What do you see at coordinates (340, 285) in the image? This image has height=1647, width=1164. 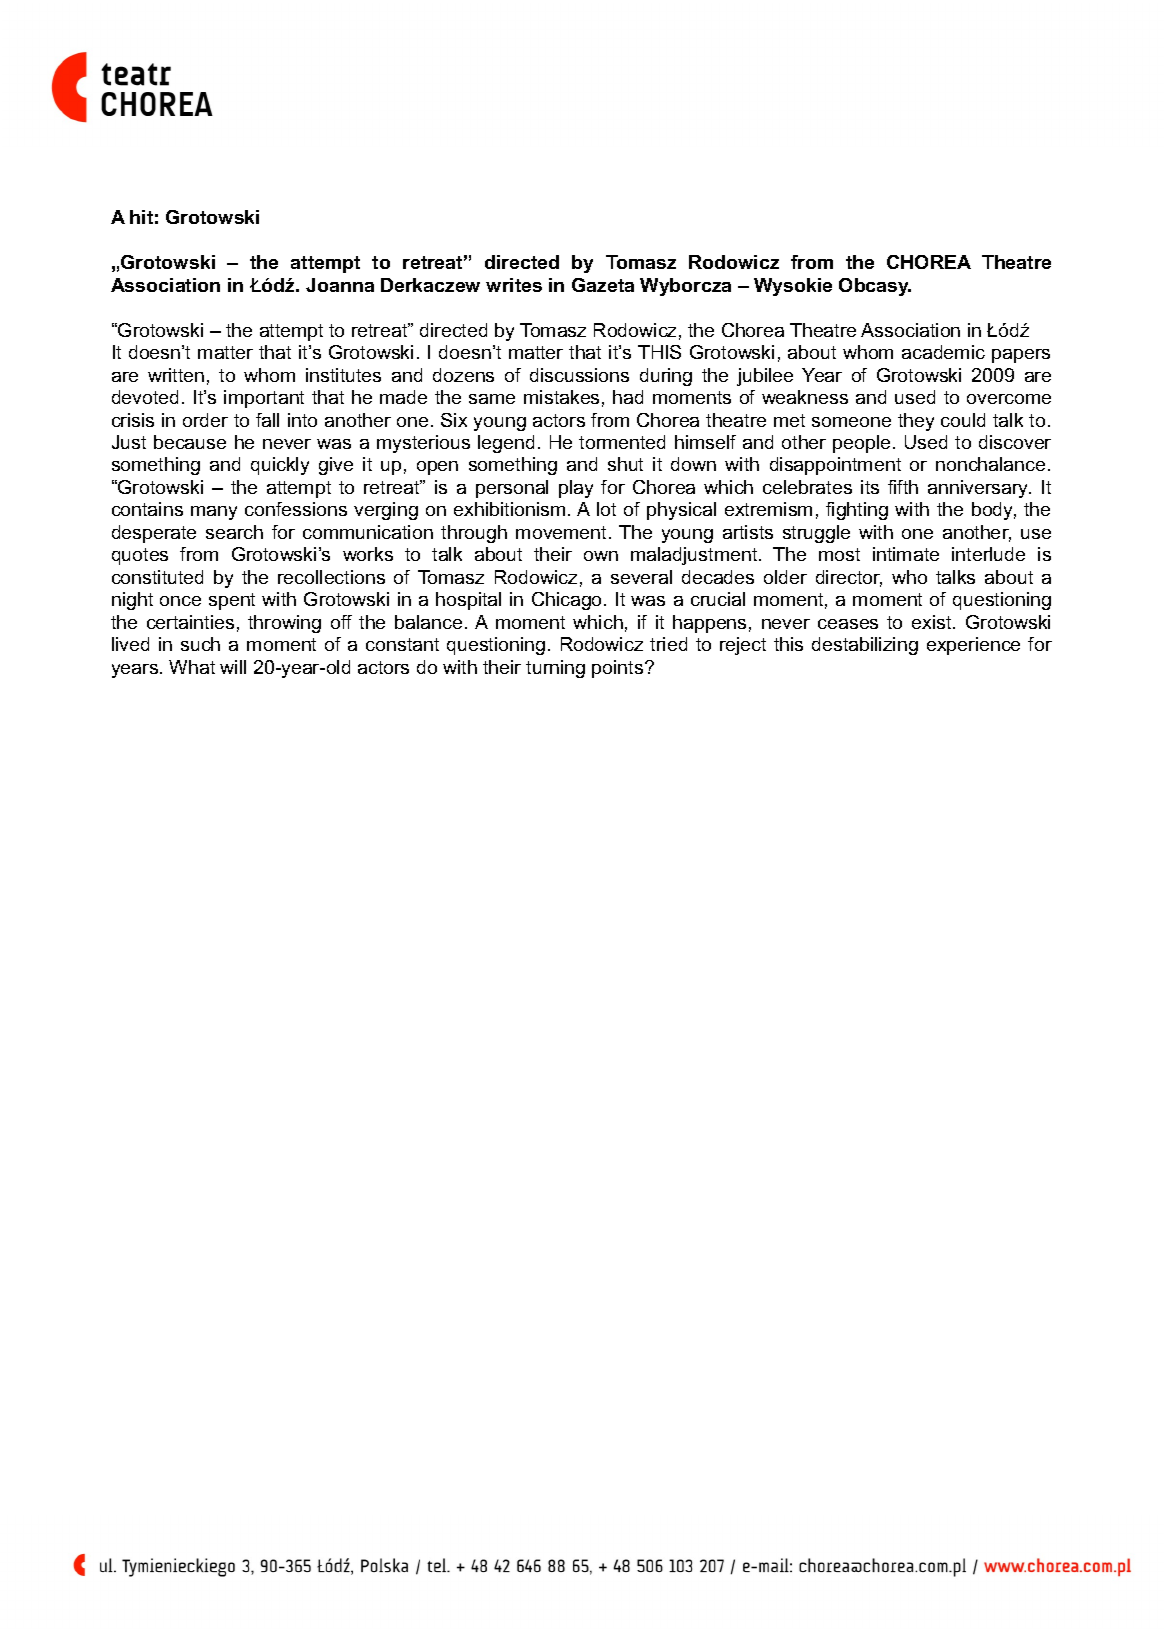 I see `Joanna` at bounding box center [340, 285].
